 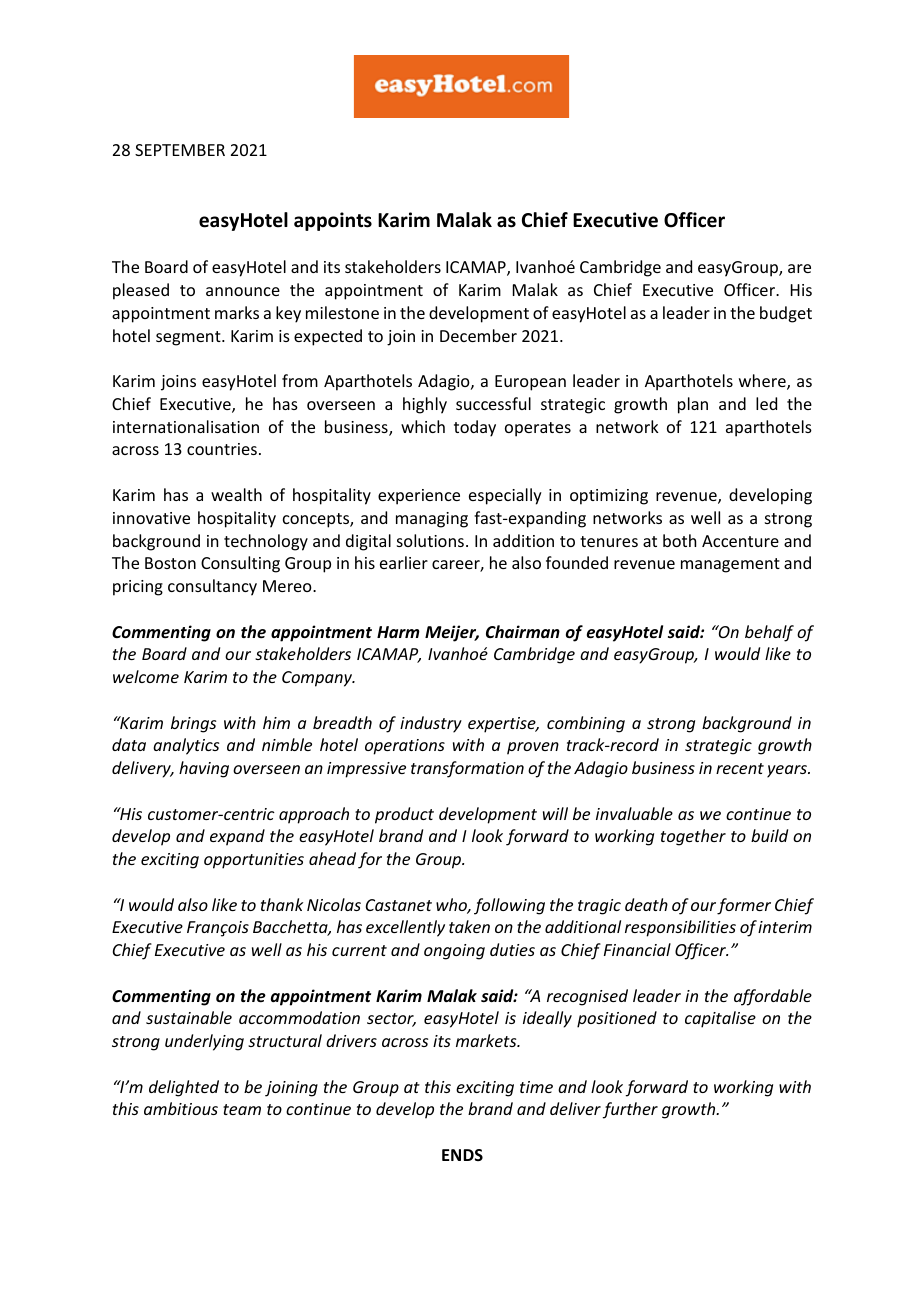 I want to click on both, so click(x=679, y=540).
